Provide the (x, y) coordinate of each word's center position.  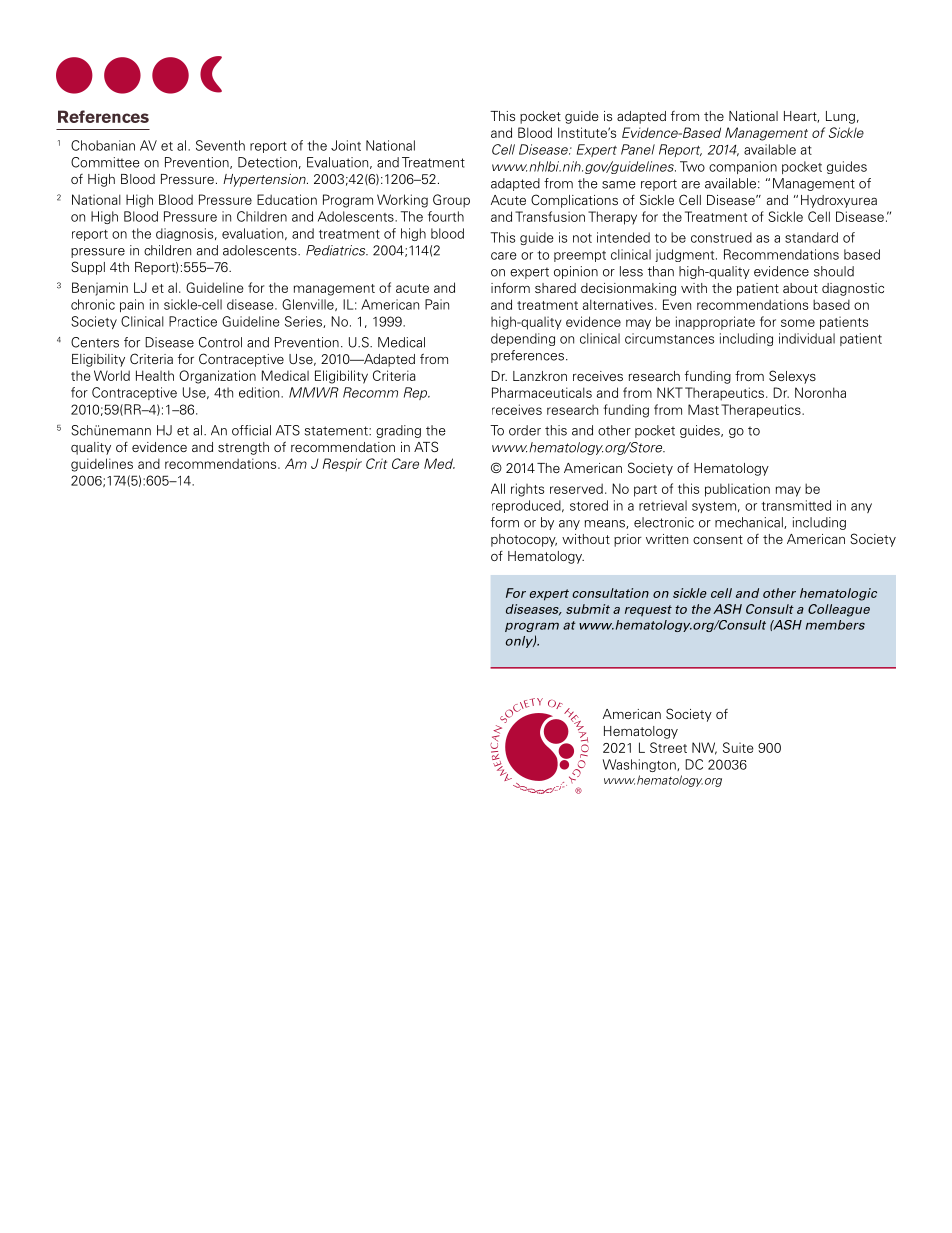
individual (807, 338)
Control (220, 342)
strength (243, 448)
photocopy (524, 540)
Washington (640, 765)
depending (523, 339)
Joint (346, 145)
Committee (105, 162)
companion (743, 167)
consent (718, 539)
